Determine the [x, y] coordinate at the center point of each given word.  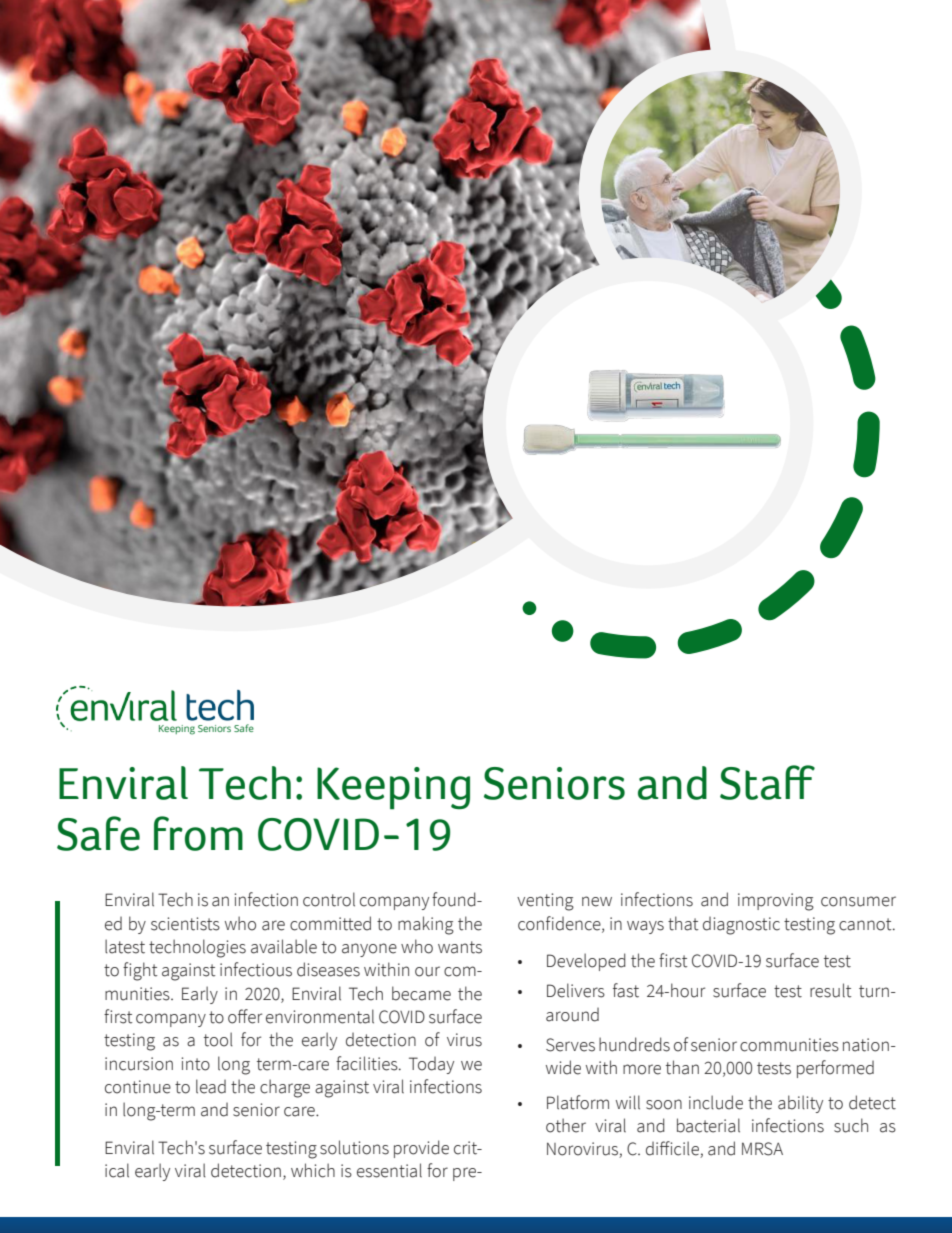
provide [421, 1149]
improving [776, 902]
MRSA [762, 1149]
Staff [767, 782]
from [198, 833]
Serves [570, 1045]
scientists [185, 924]
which [313, 1170]
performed [835, 1069]
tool [218, 1039]
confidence [560, 924]
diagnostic [741, 926]
